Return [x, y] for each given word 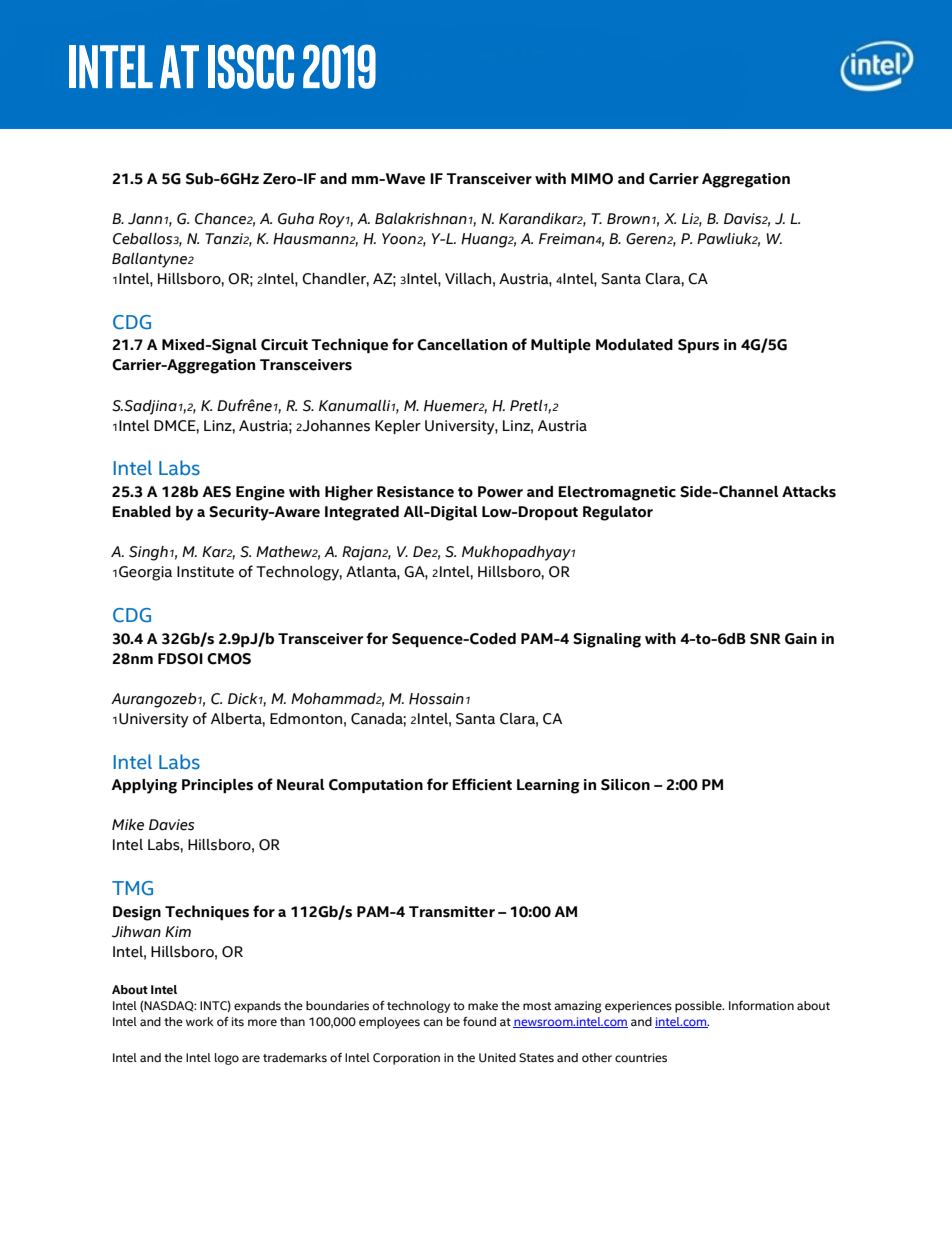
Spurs [698, 346]
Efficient [482, 784]
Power [500, 492]
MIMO [592, 179]
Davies [171, 825]
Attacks [809, 492]
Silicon [625, 785]
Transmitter [452, 912]
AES [216, 492]
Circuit [284, 345]
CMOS [229, 659]
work [200, 1021]
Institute [205, 572]
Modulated [634, 345]
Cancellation [462, 345]
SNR [765, 639]
